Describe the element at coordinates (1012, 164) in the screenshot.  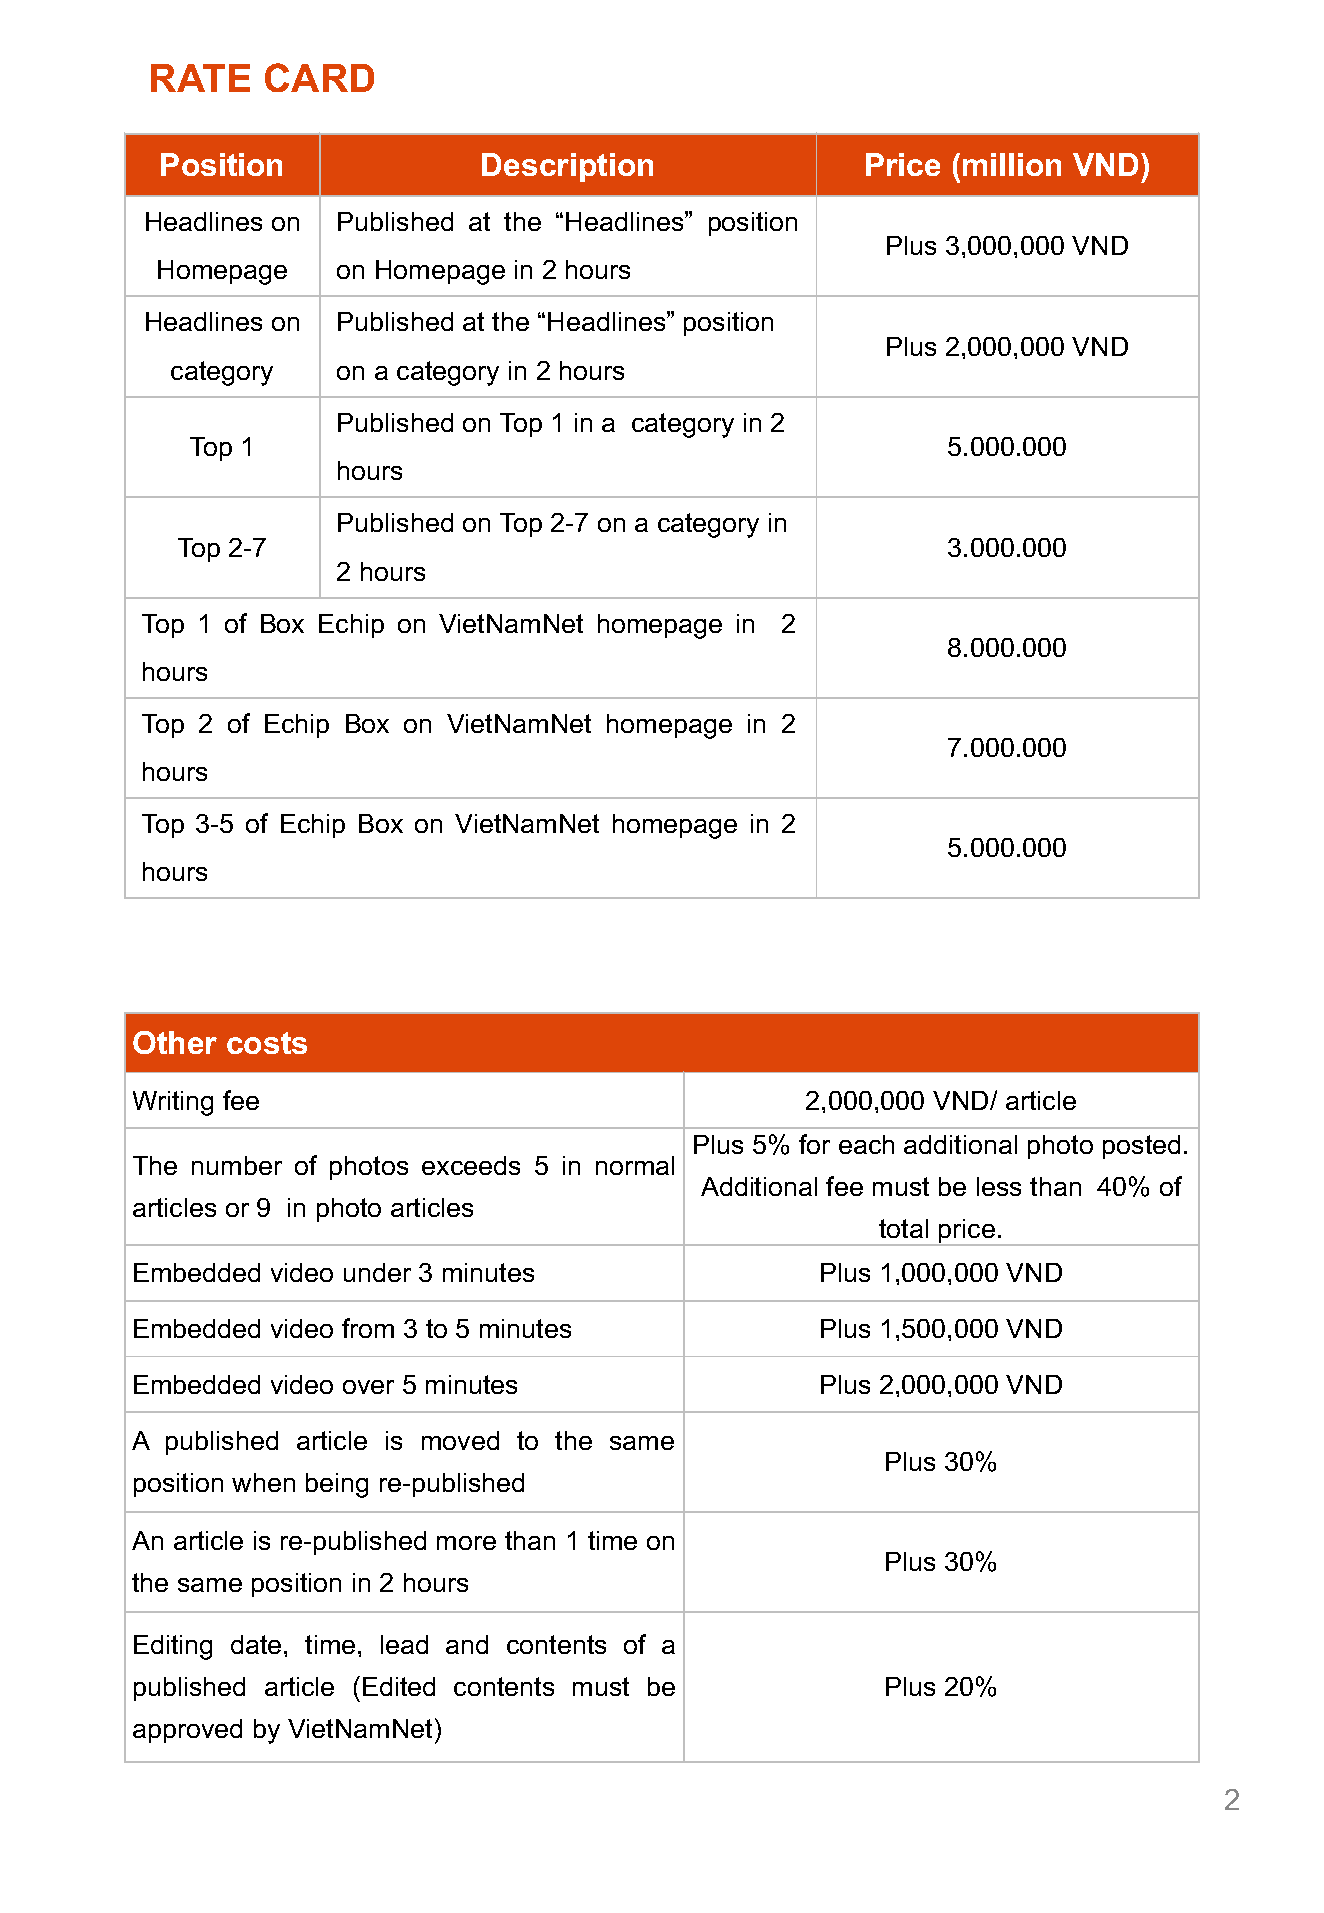
I see `million` at that location.
